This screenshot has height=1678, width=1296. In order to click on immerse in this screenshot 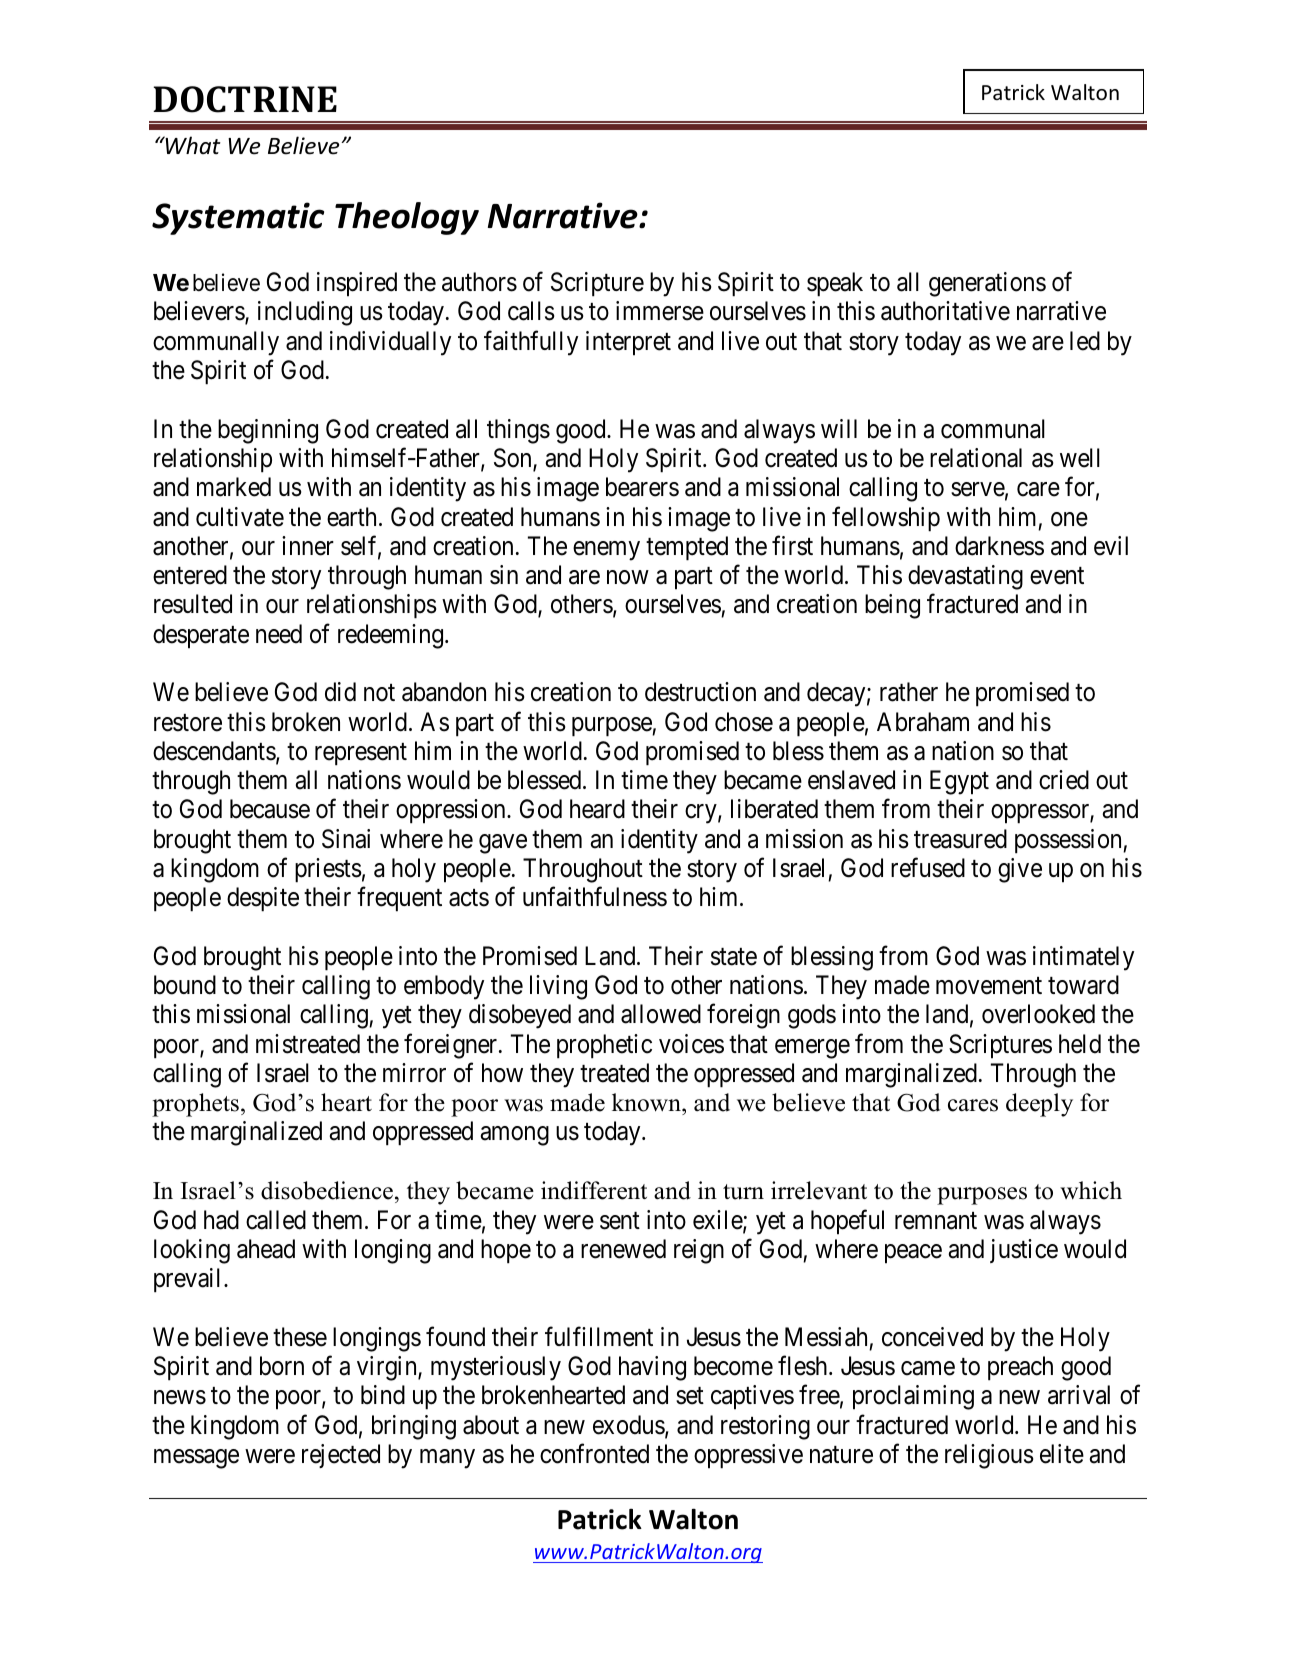, I will do `click(660, 311)`.
